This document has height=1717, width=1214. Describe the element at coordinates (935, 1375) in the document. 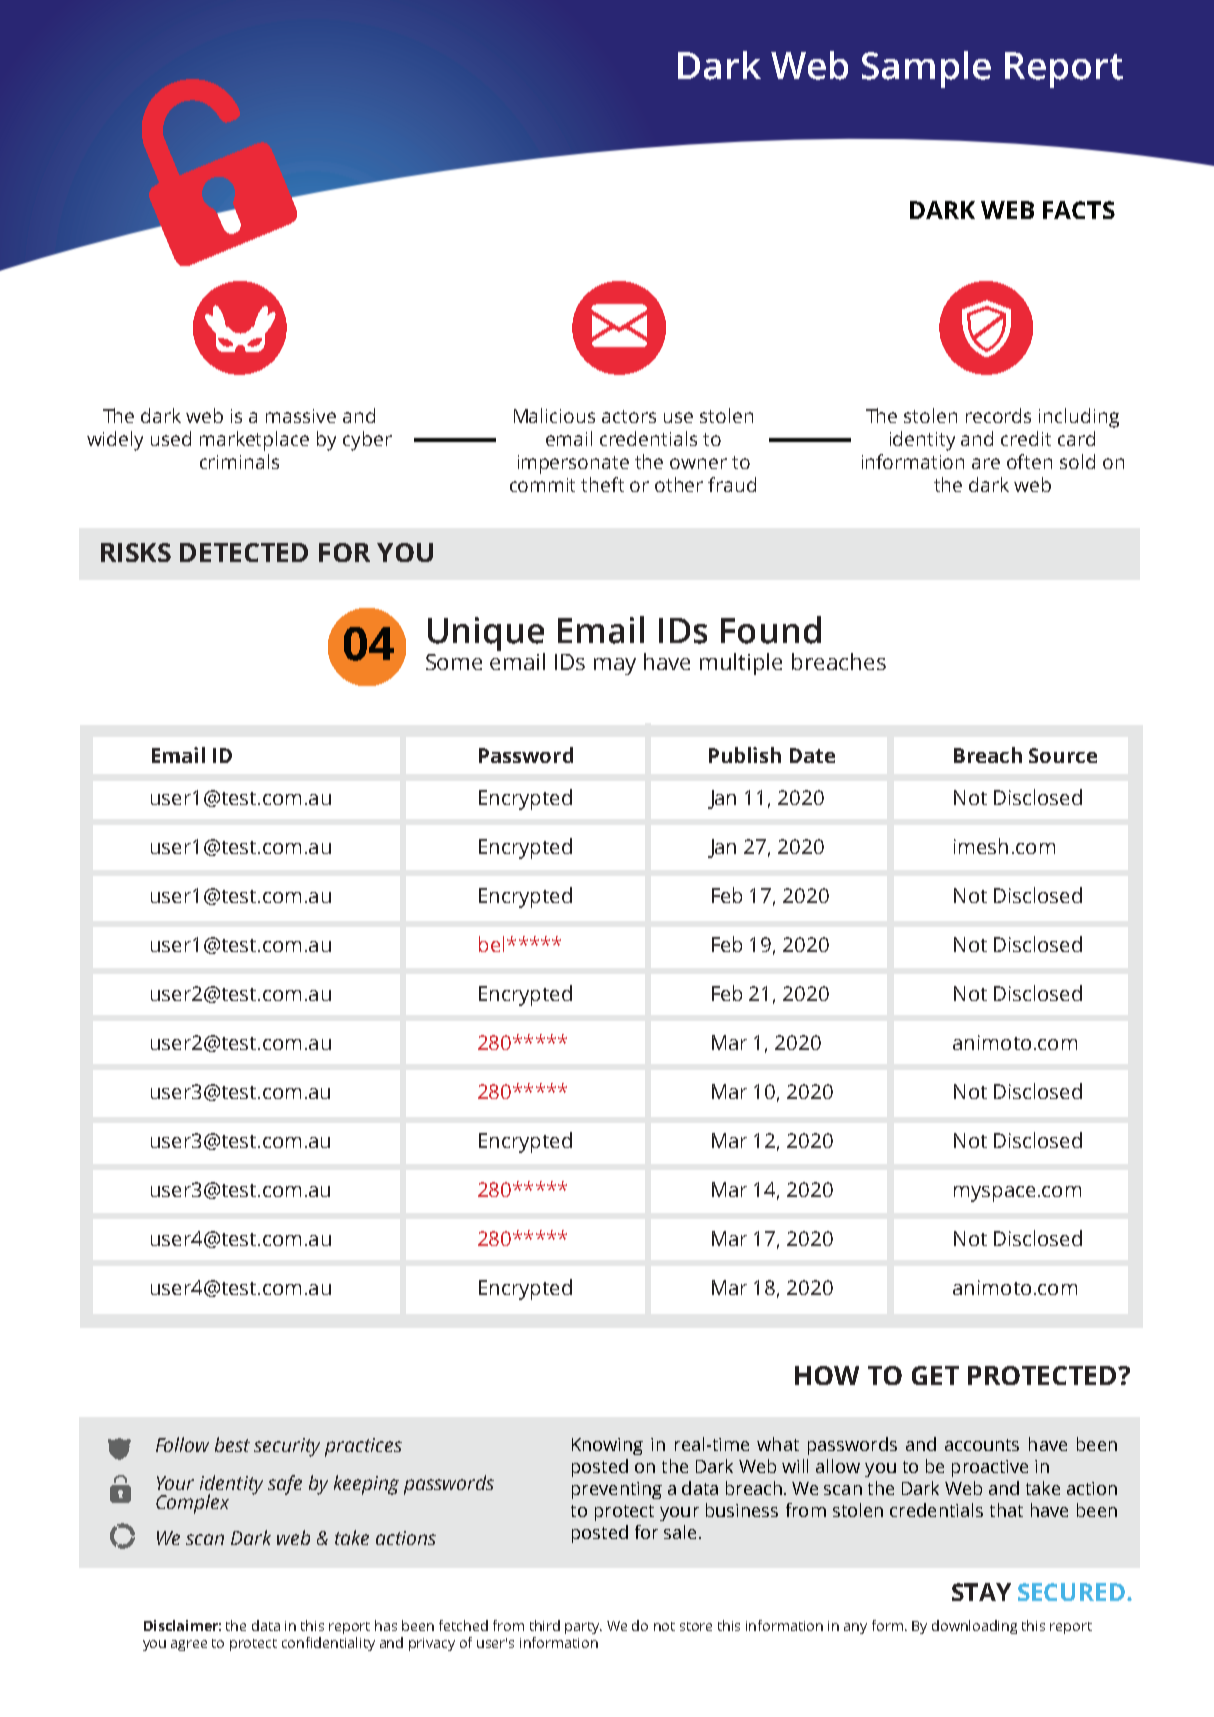

I see `GET` at that location.
